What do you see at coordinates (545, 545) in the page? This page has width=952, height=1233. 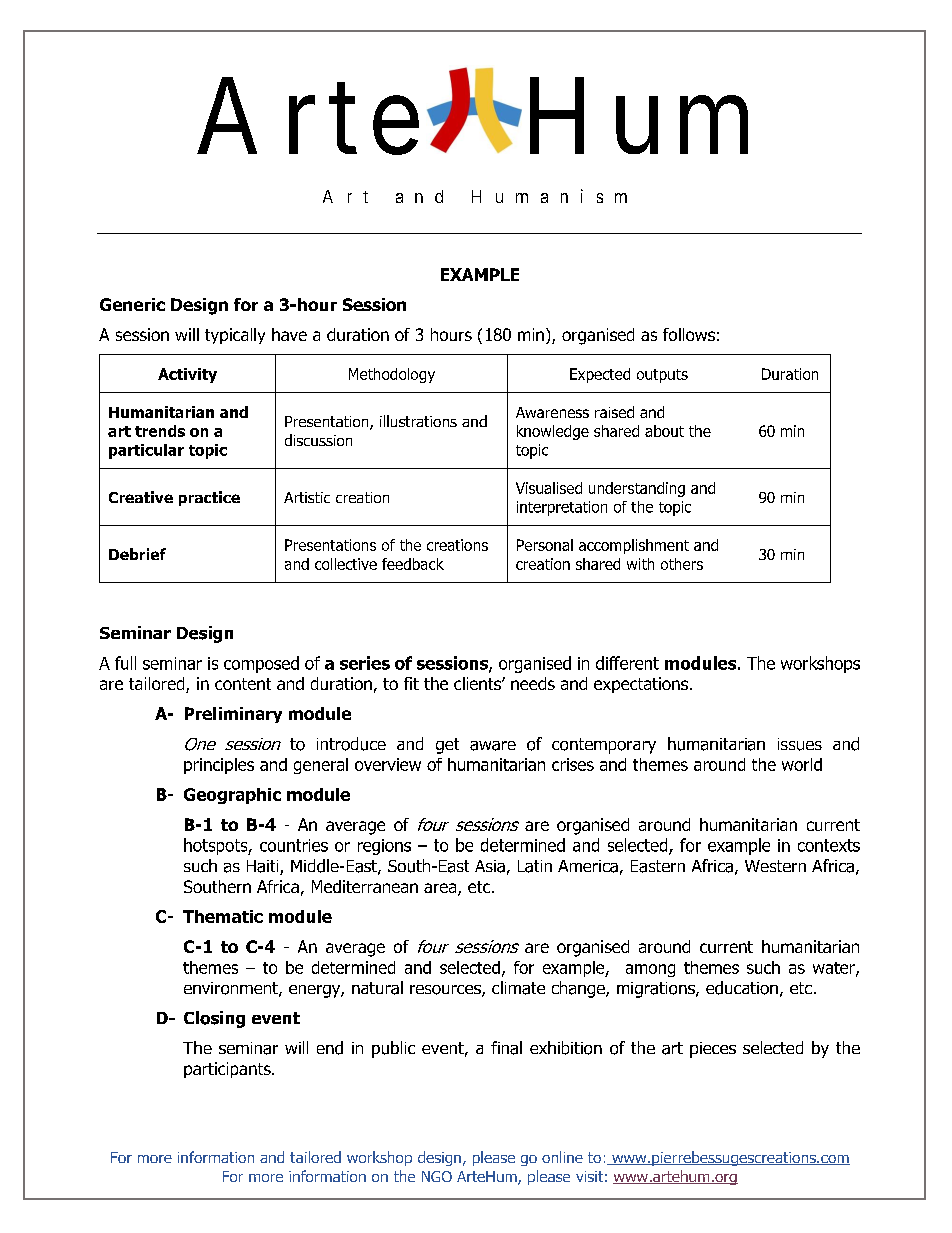 I see `Personal` at bounding box center [545, 545].
